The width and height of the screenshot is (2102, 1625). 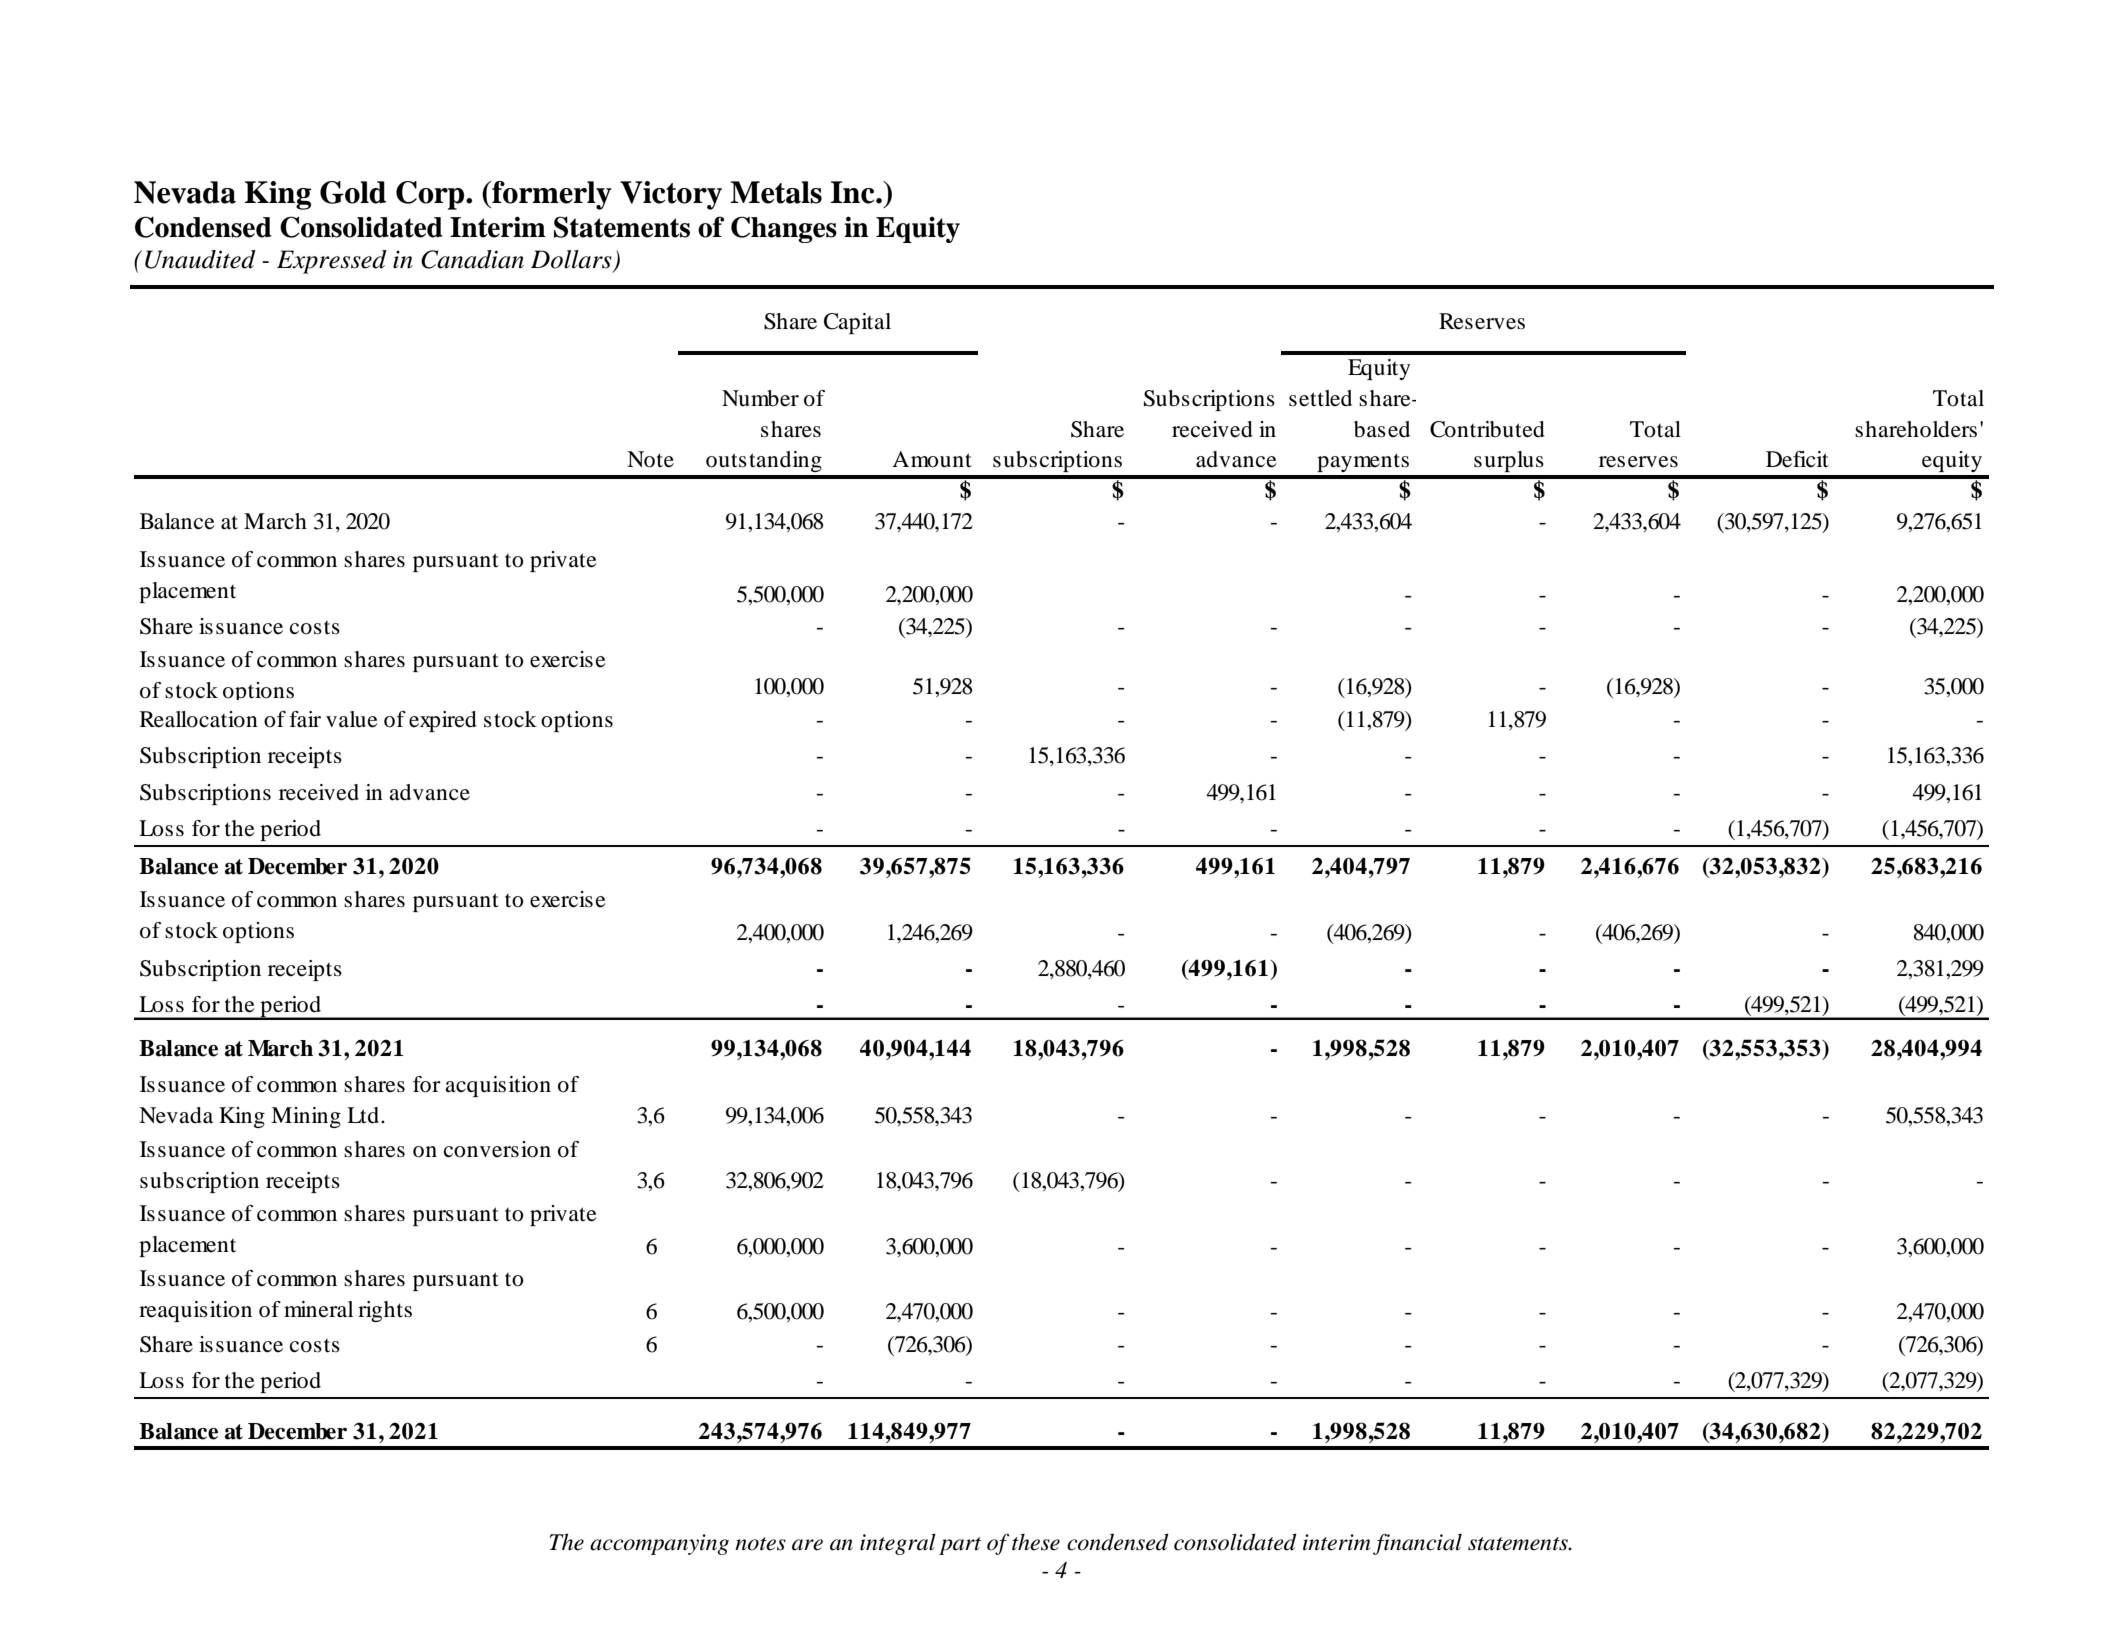 What do you see at coordinates (659, 1544) in the screenshot?
I see `accompanying` at bounding box center [659, 1544].
